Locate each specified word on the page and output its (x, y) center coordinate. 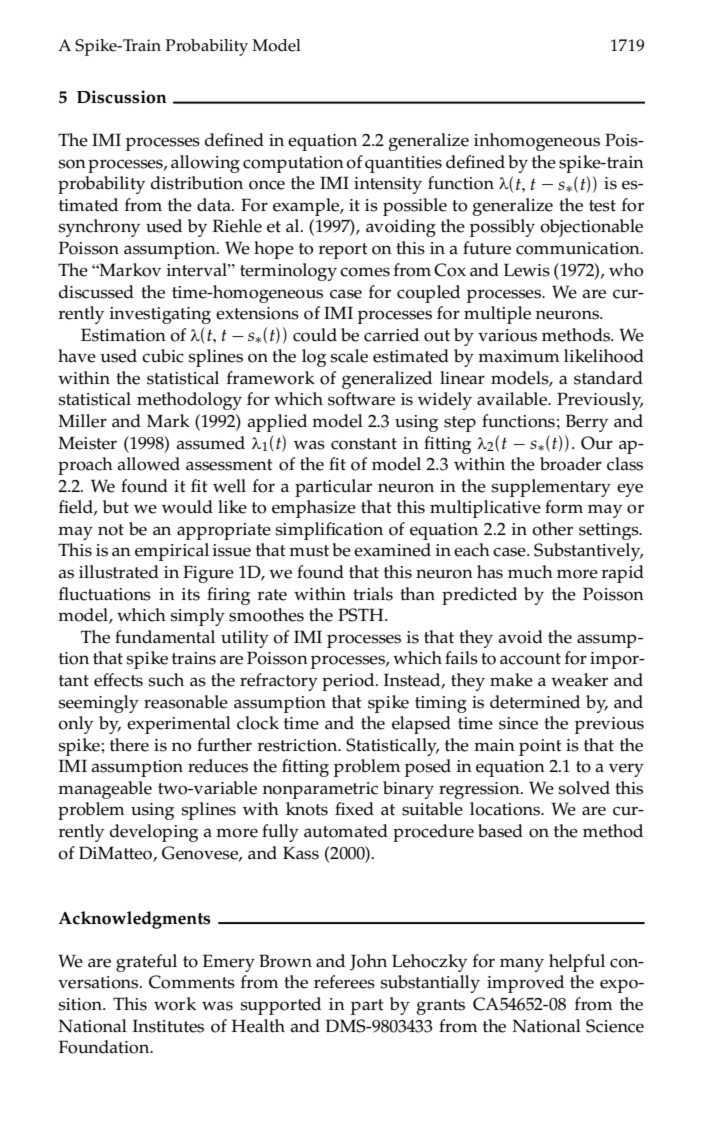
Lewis (527, 270)
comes (365, 272)
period (349, 682)
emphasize (314, 509)
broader (571, 464)
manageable (105, 790)
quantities (403, 164)
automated (346, 831)
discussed (96, 292)
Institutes (168, 1026)
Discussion (122, 97)
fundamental (165, 637)
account (530, 659)
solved (584, 788)
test (602, 206)
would (187, 507)
